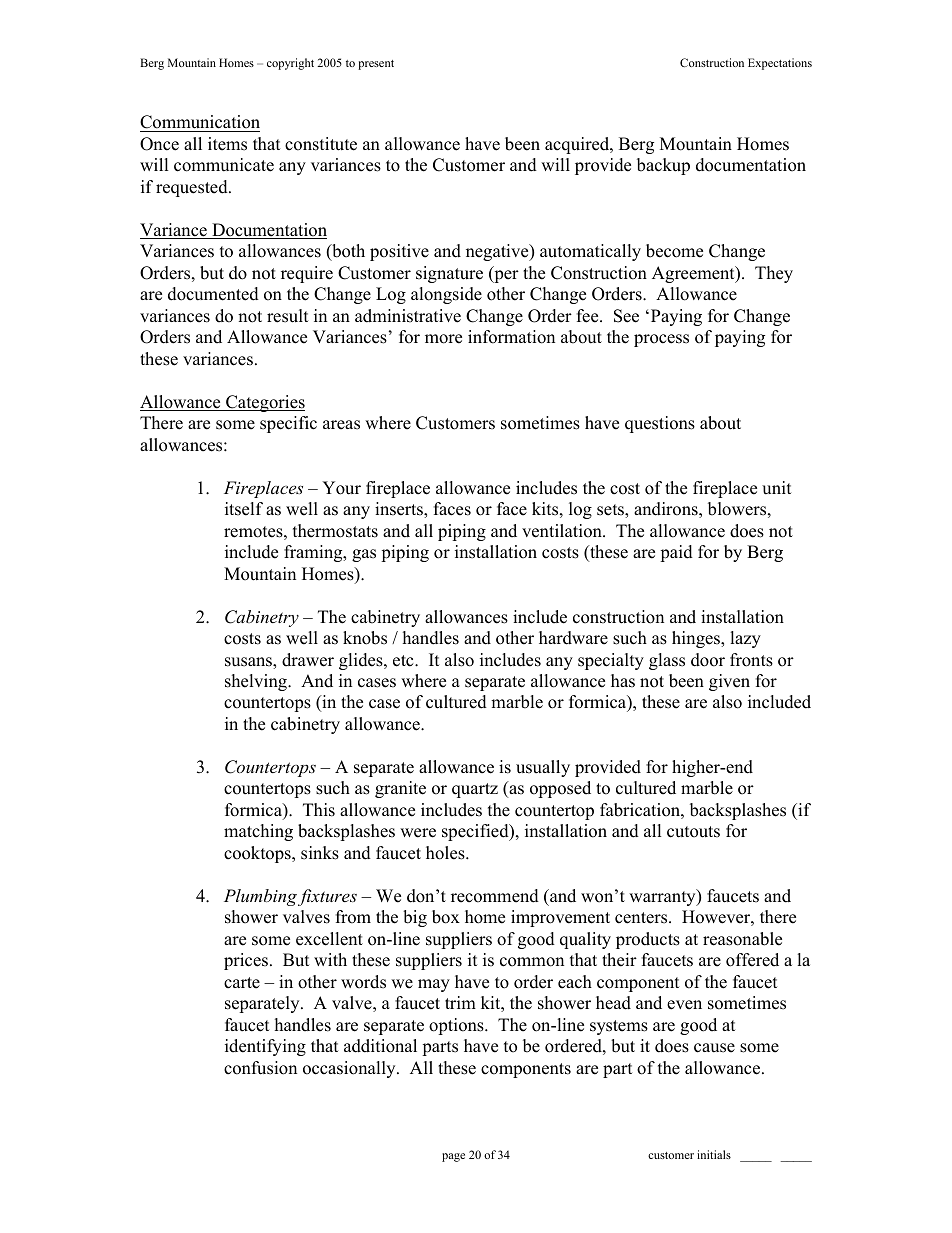 This screenshot has width=952, height=1233. What do you see at coordinates (693, 832) in the screenshot?
I see `cutouts` at bounding box center [693, 832].
